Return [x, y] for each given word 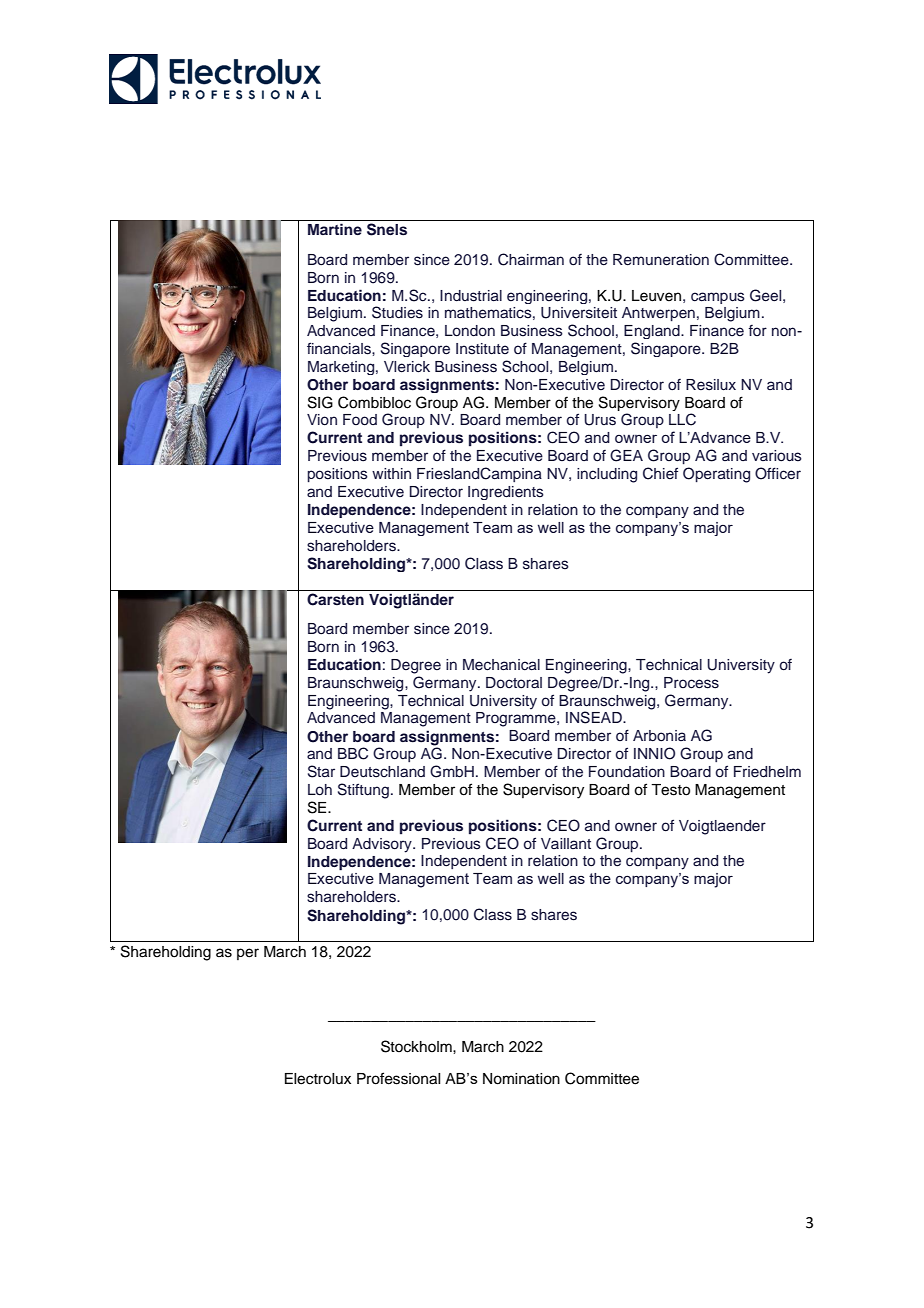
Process [691, 683]
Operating [716, 475]
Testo [670, 790]
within [391, 473]
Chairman [531, 259]
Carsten [335, 599]
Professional [398, 1078]
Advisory [383, 845]
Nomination [521, 1079]
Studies [397, 312]
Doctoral [514, 683]
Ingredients [506, 493]
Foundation [627, 772]
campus [718, 298]
